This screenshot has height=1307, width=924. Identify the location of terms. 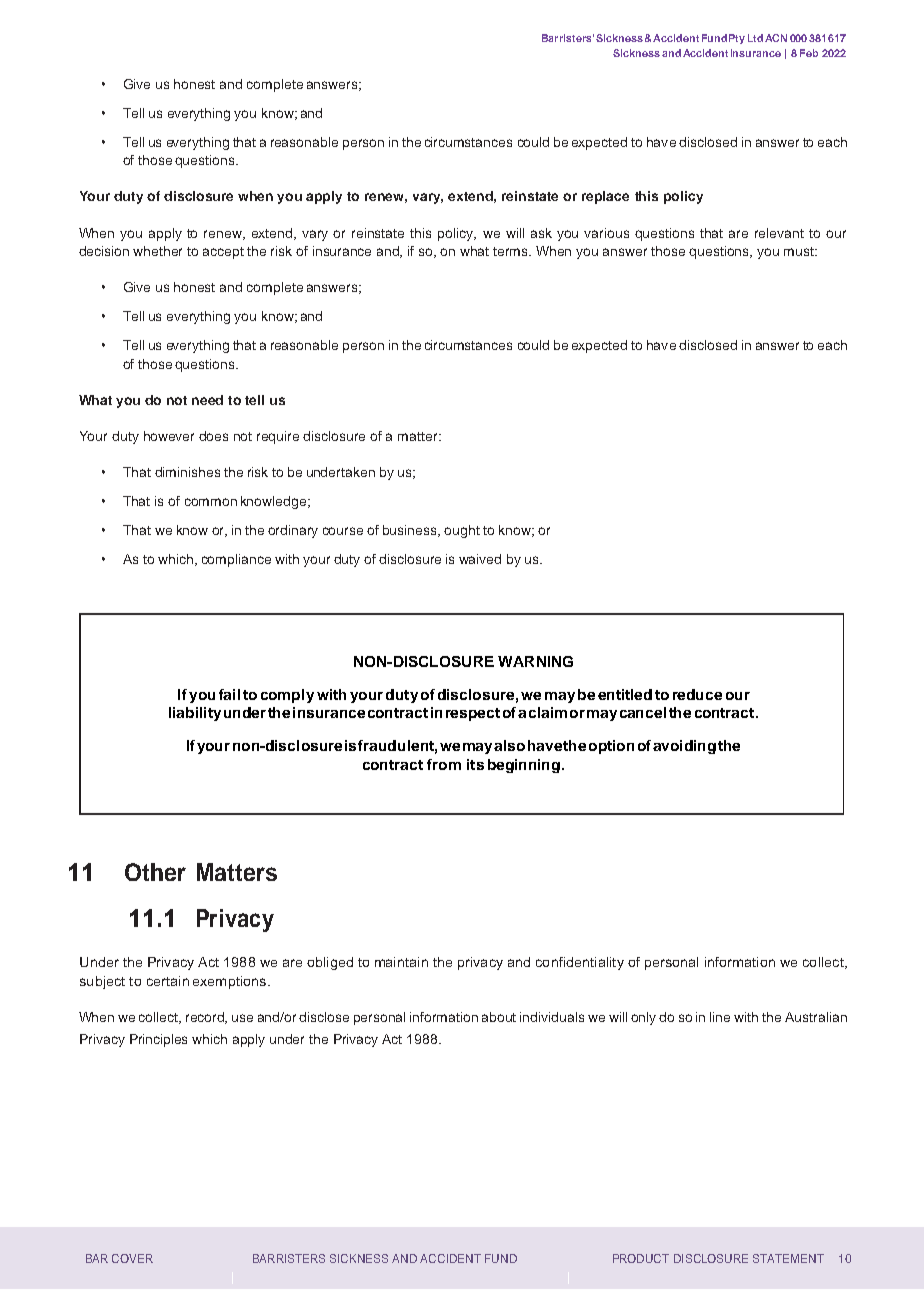
(512, 251).
